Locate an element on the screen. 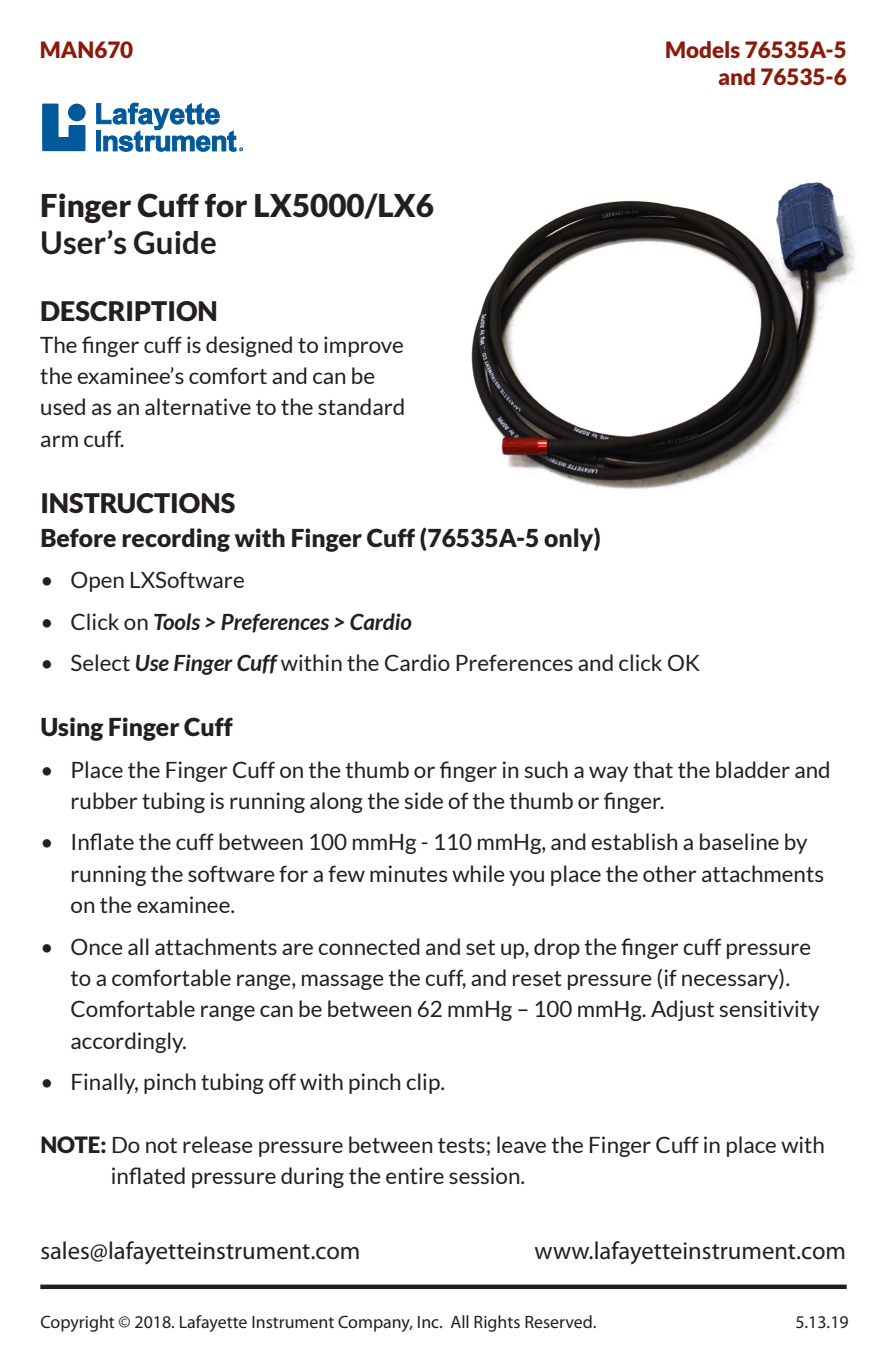 This screenshot has height=1372, width=887. Models is located at coordinates (703, 49).
